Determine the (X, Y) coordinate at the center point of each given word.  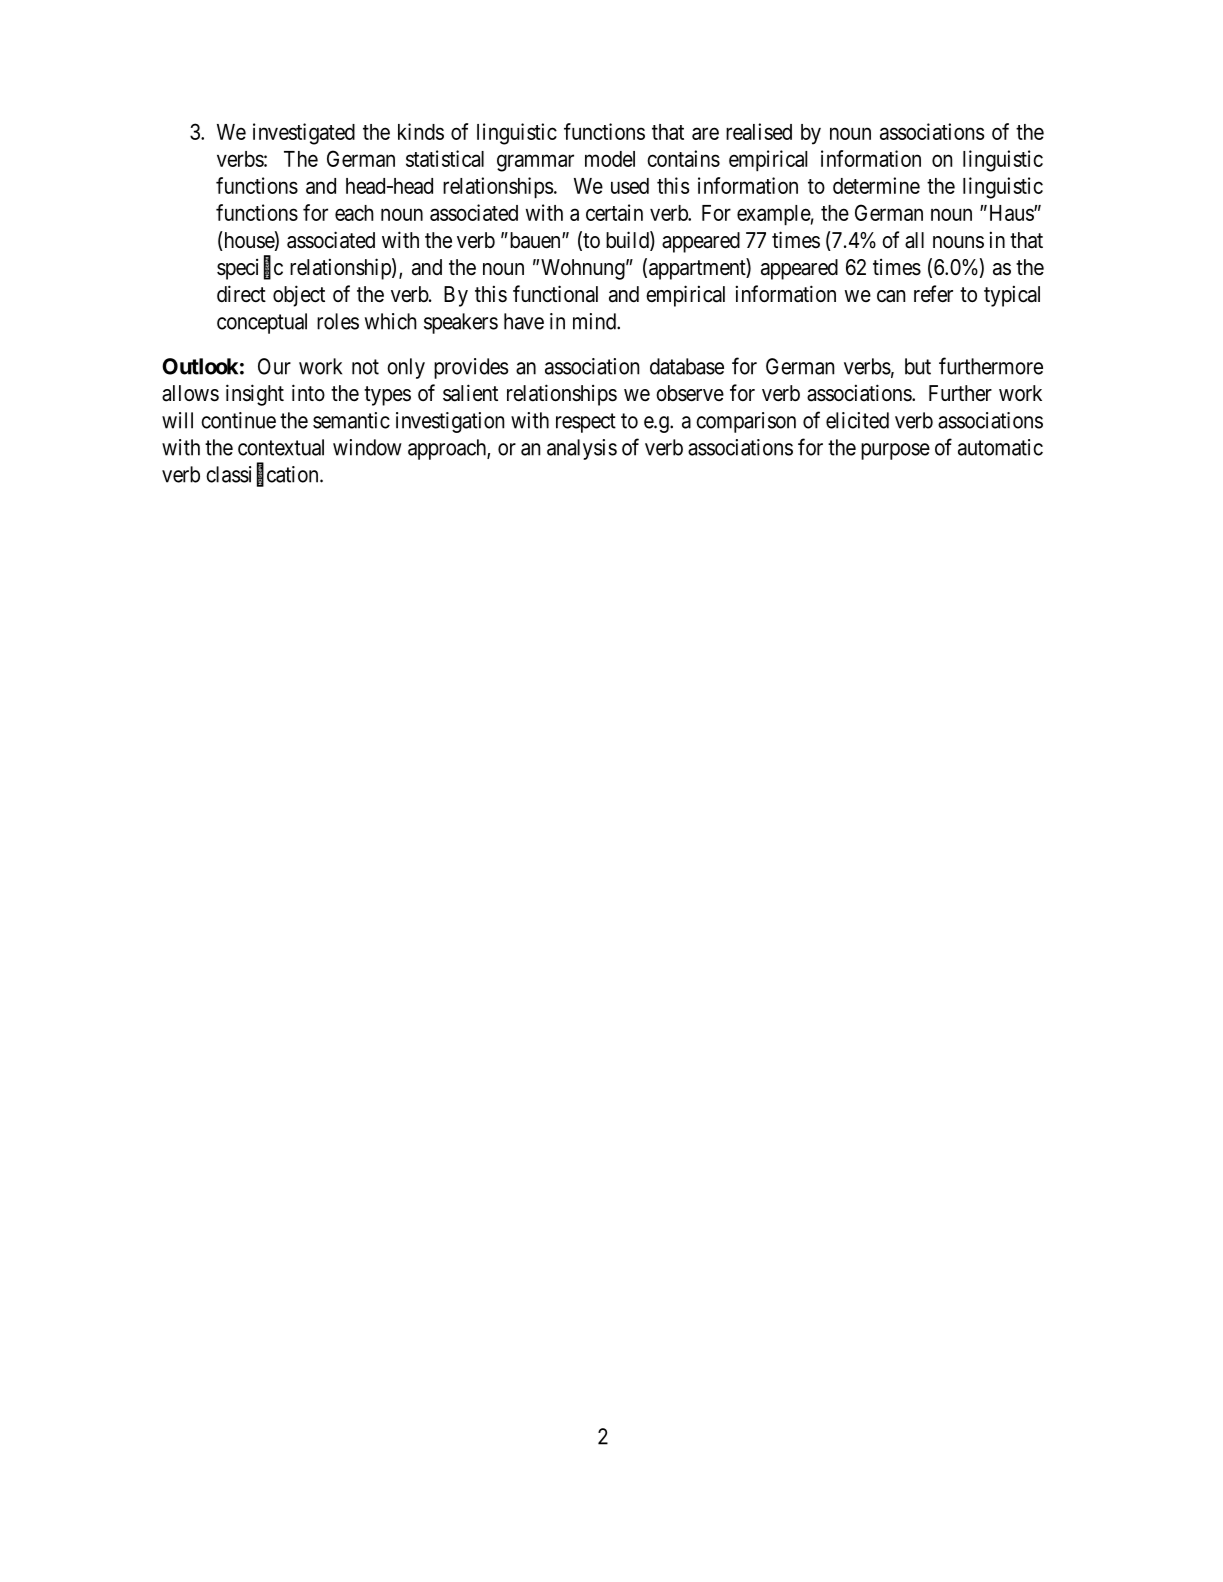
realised (759, 131)
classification (263, 475)
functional (555, 294)
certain (614, 212)
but (918, 366)
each (354, 213)
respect (586, 423)
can (891, 296)
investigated (304, 134)
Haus (1010, 213)
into (308, 393)
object (299, 296)
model (610, 159)
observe (690, 393)
